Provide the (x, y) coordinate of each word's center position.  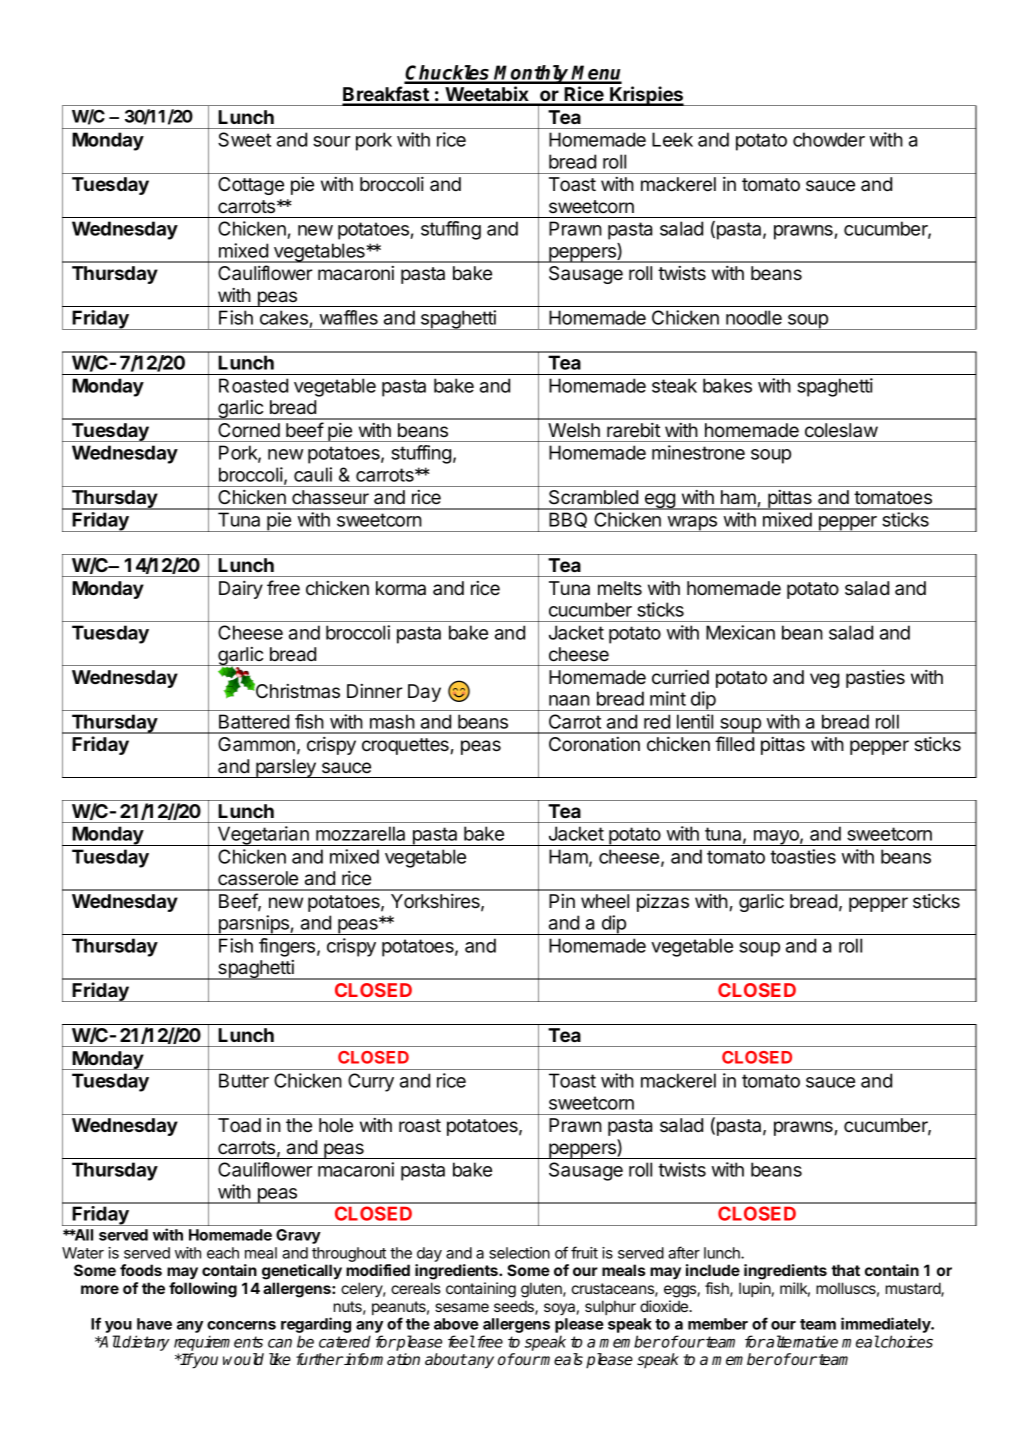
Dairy (241, 590)
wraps (692, 524)
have (154, 1324)
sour (332, 141)
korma (401, 588)
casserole (258, 878)
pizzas (663, 903)
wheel (605, 901)
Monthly (532, 74)
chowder (829, 139)
